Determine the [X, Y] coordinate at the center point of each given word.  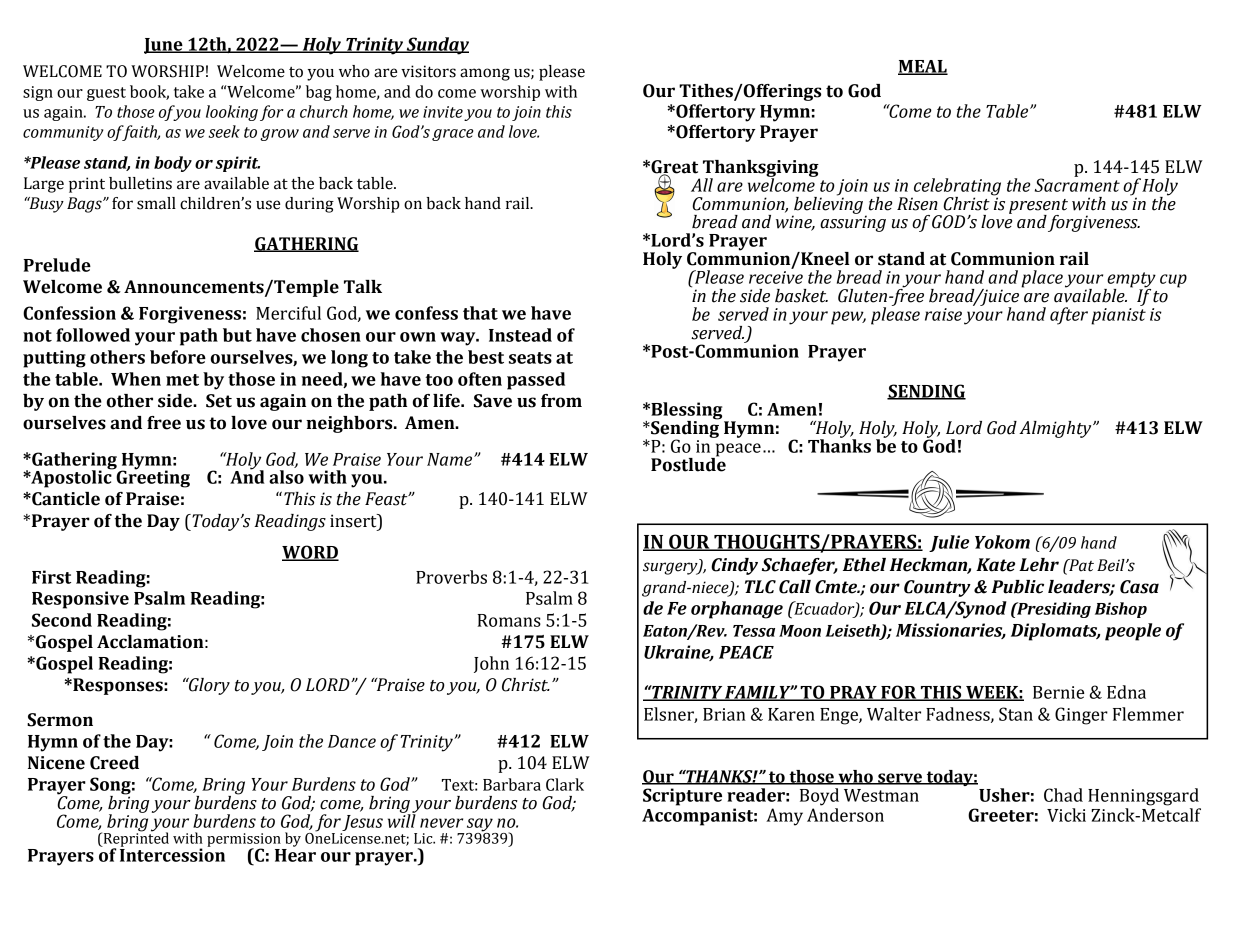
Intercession [172, 854]
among [485, 74]
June [164, 46]
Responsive [80, 600]
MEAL [923, 67]
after [1069, 316]
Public [1017, 587]
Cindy [734, 566]
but [237, 335]
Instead [520, 335]
